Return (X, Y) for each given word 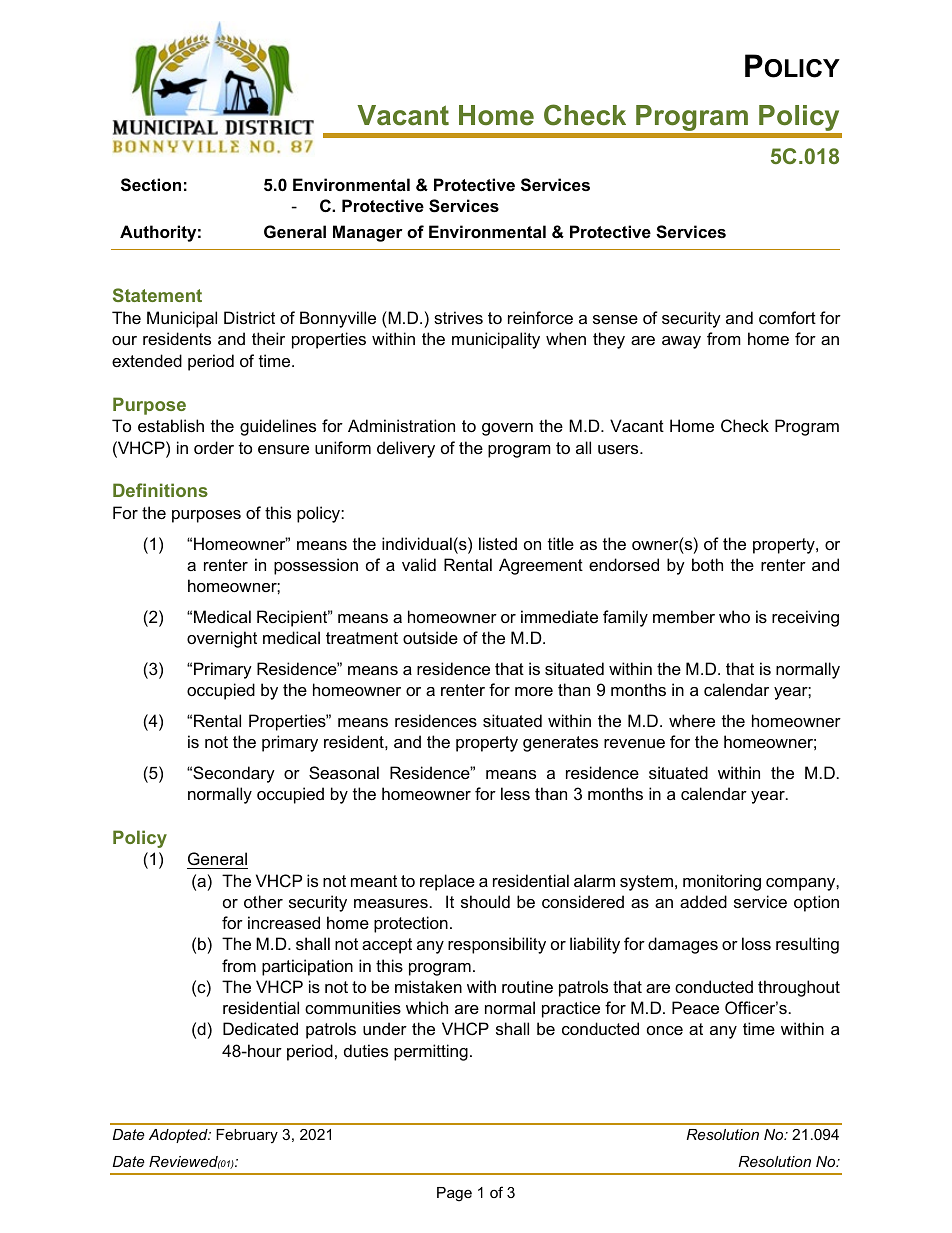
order (214, 447)
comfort (787, 317)
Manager (368, 233)
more (534, 691)
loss (756, 943)
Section (151, 185)
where (692, 720)
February (247, 1136)
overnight (222, 639)
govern (507, 429)
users (619, 449)
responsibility (497, 945)
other (263, 901)
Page (454, 1194)
